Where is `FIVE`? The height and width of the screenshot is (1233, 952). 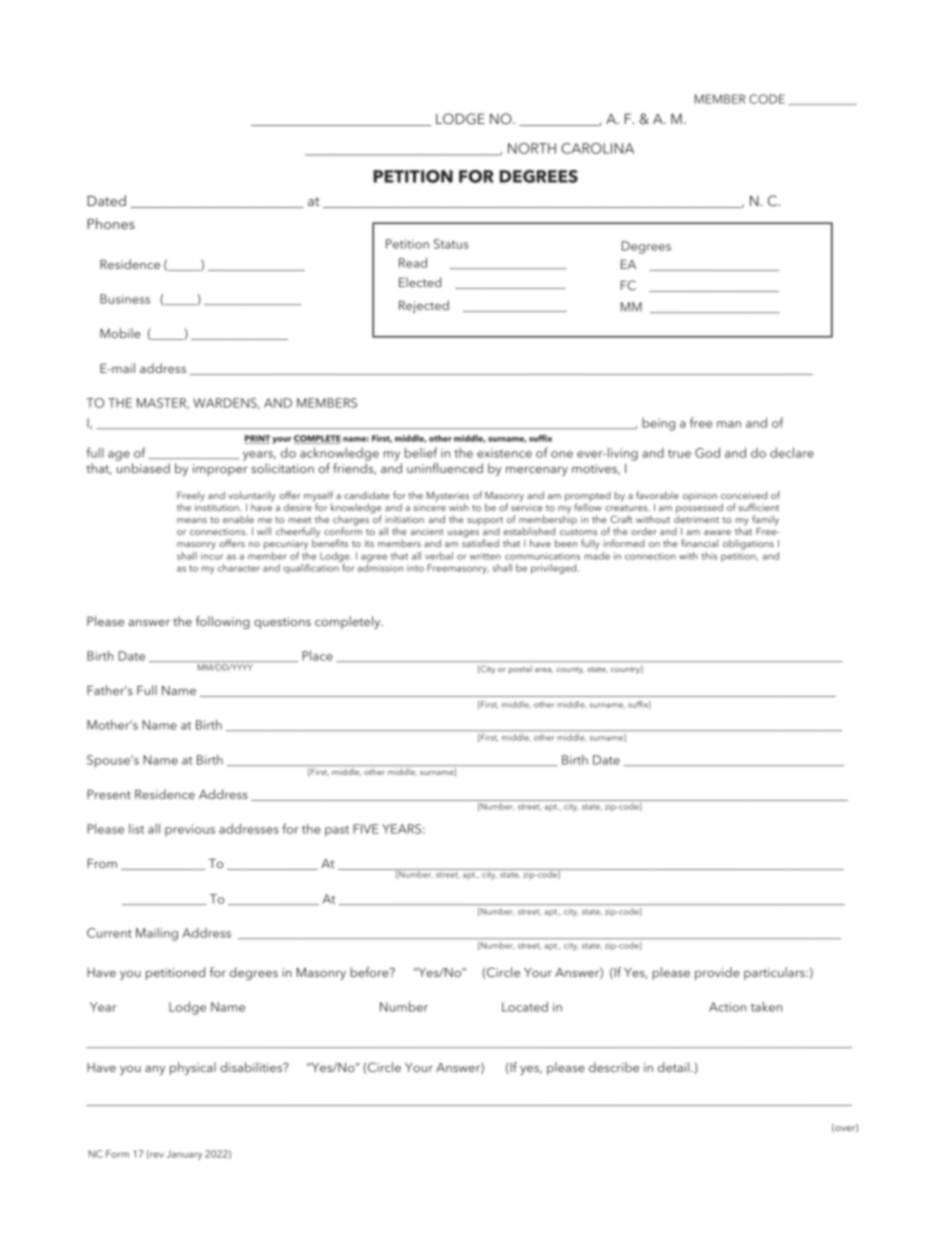 FIVE is located at coordinates (365, 829).
